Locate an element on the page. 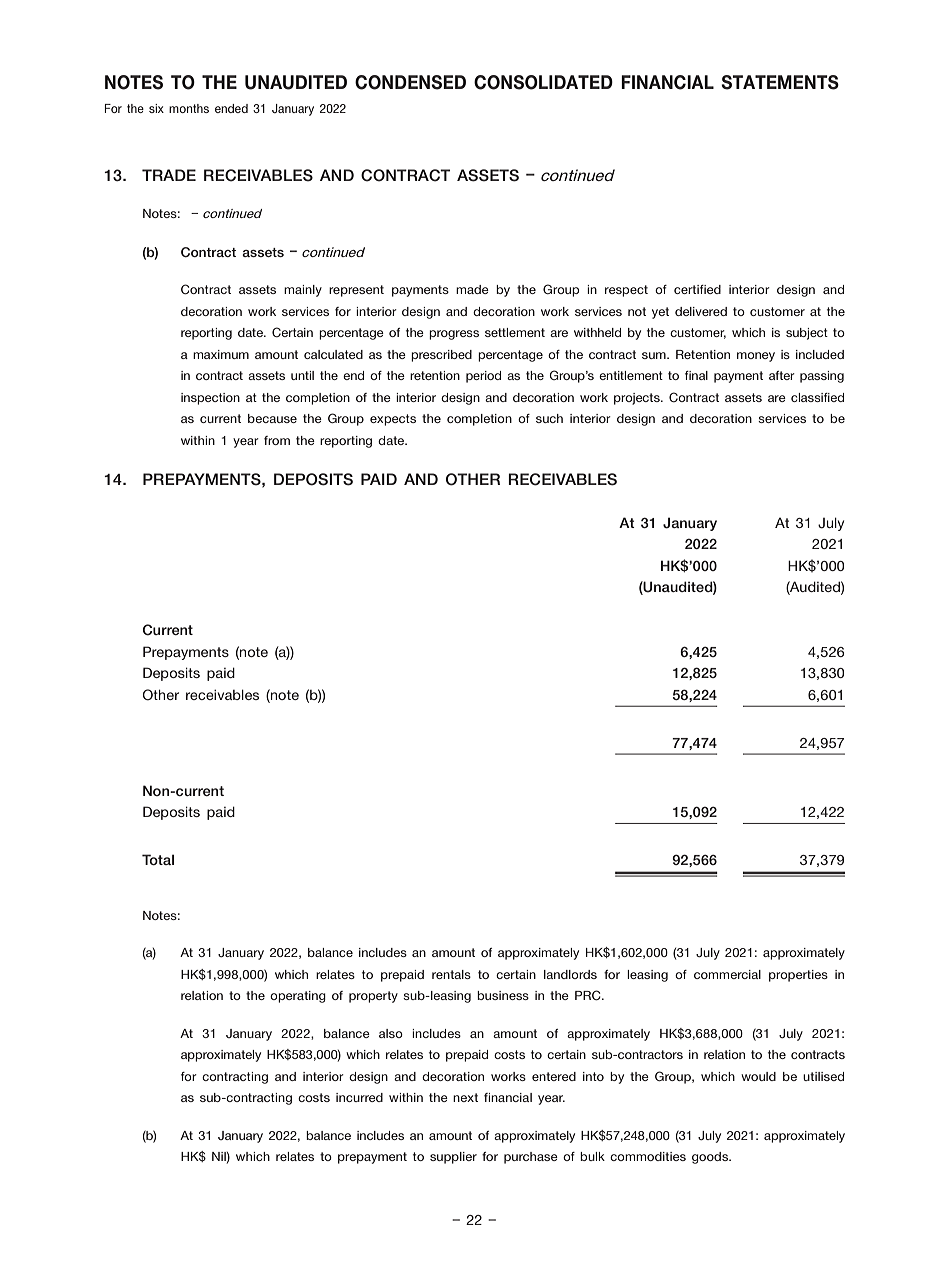 The width and height of the image is (949, 1288). commercial is located at coordinates (727, 974).
